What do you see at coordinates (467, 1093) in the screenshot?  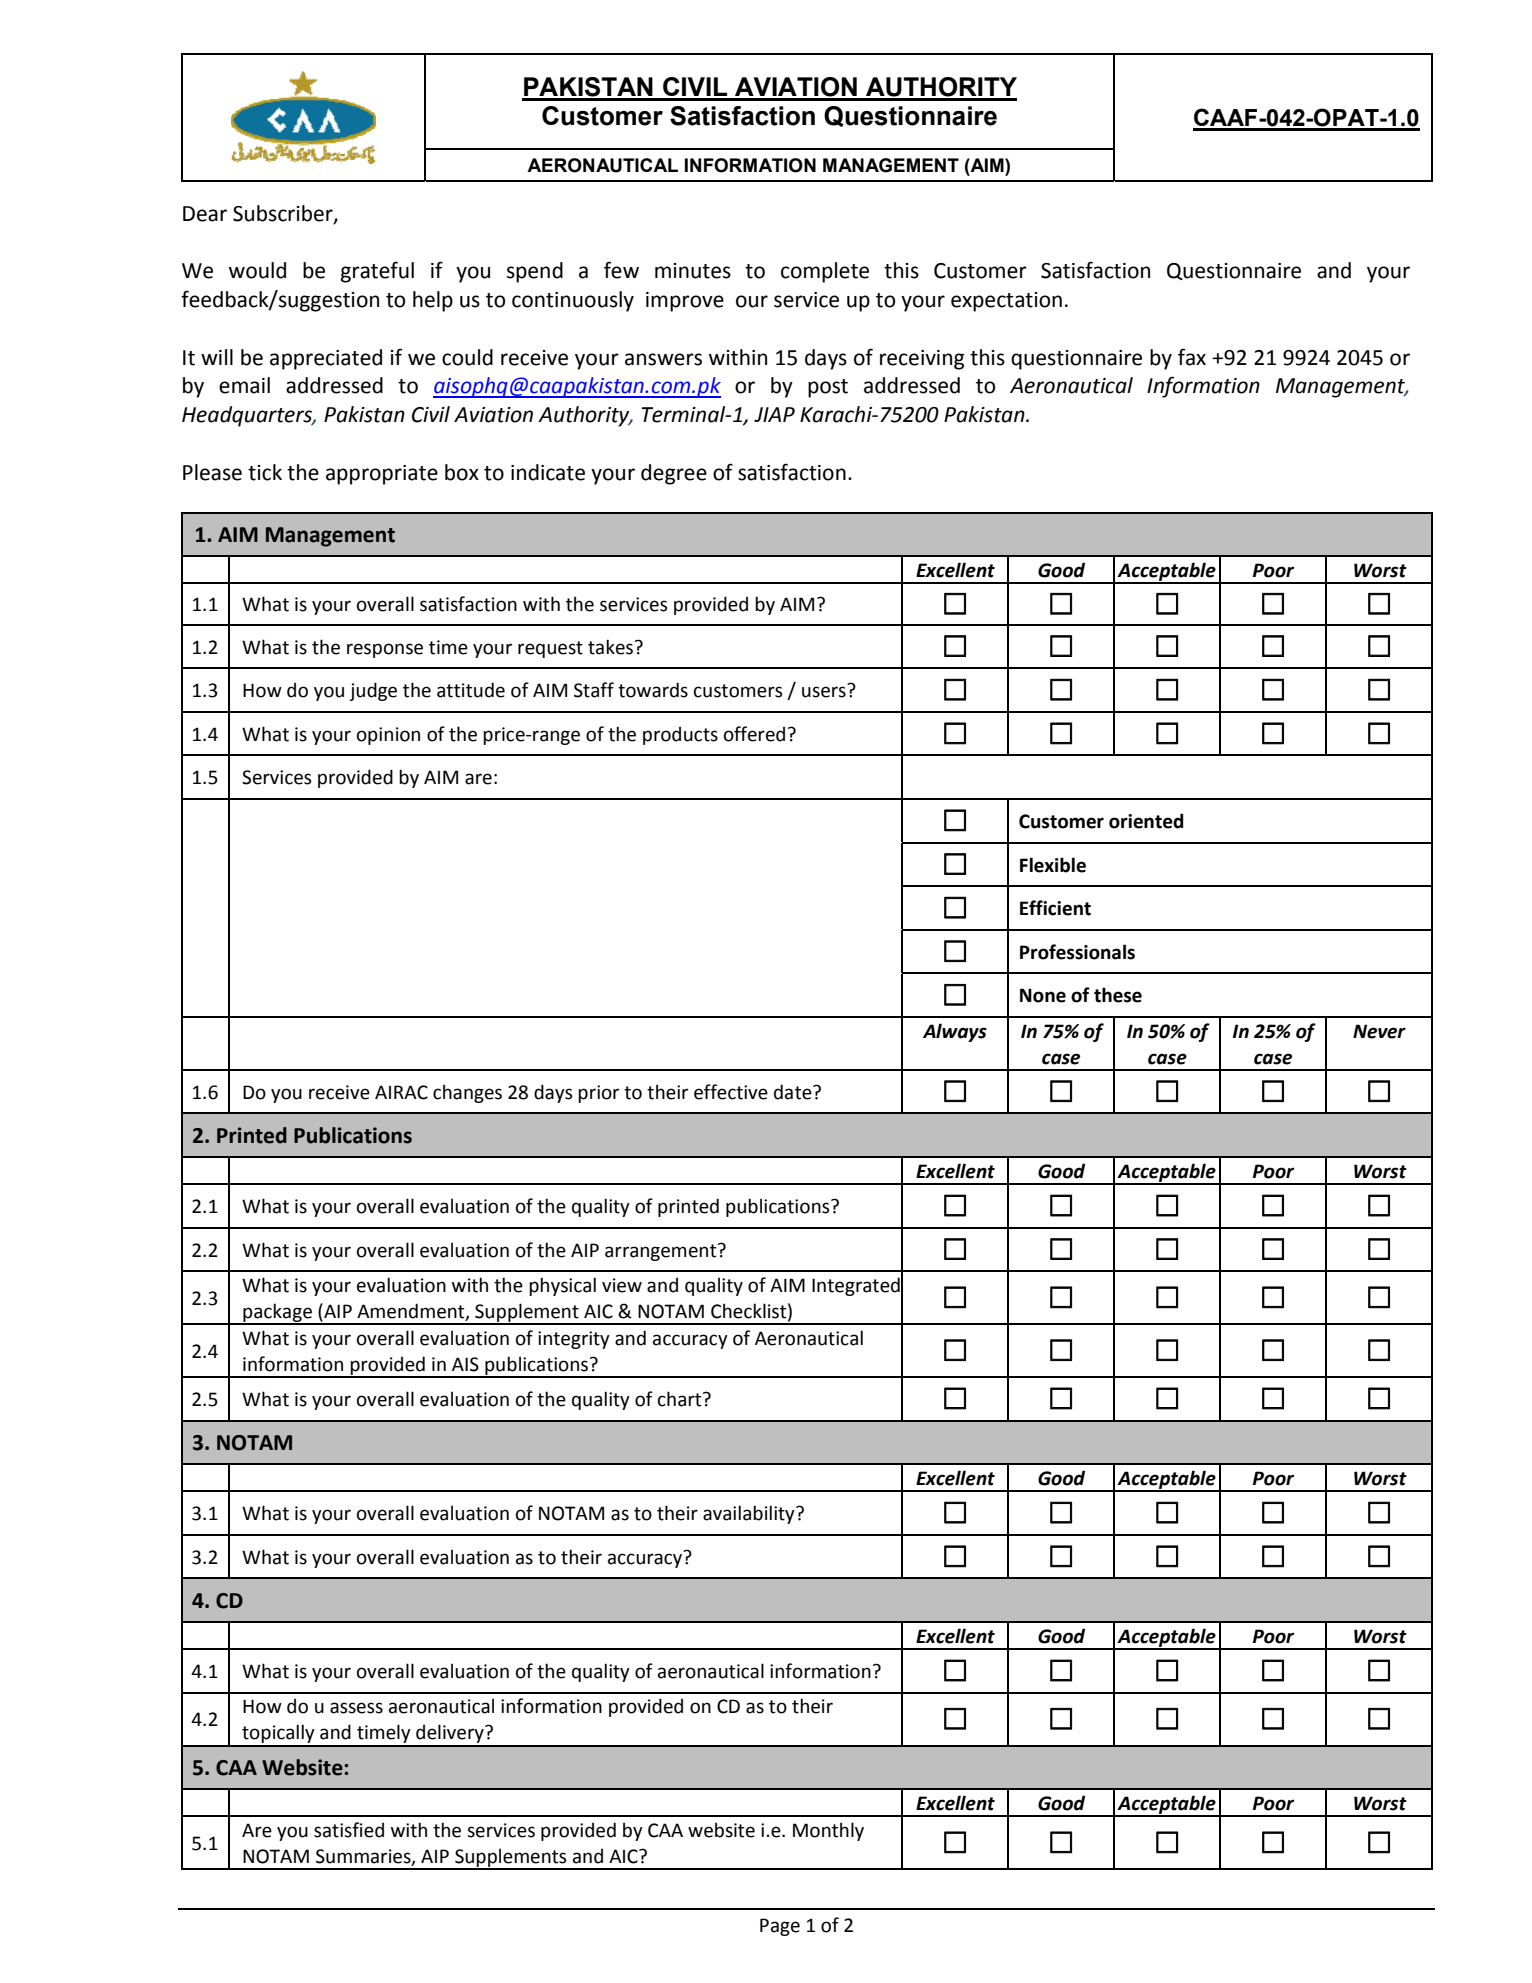 I see `changes` at bounding box center [467, 1093].
